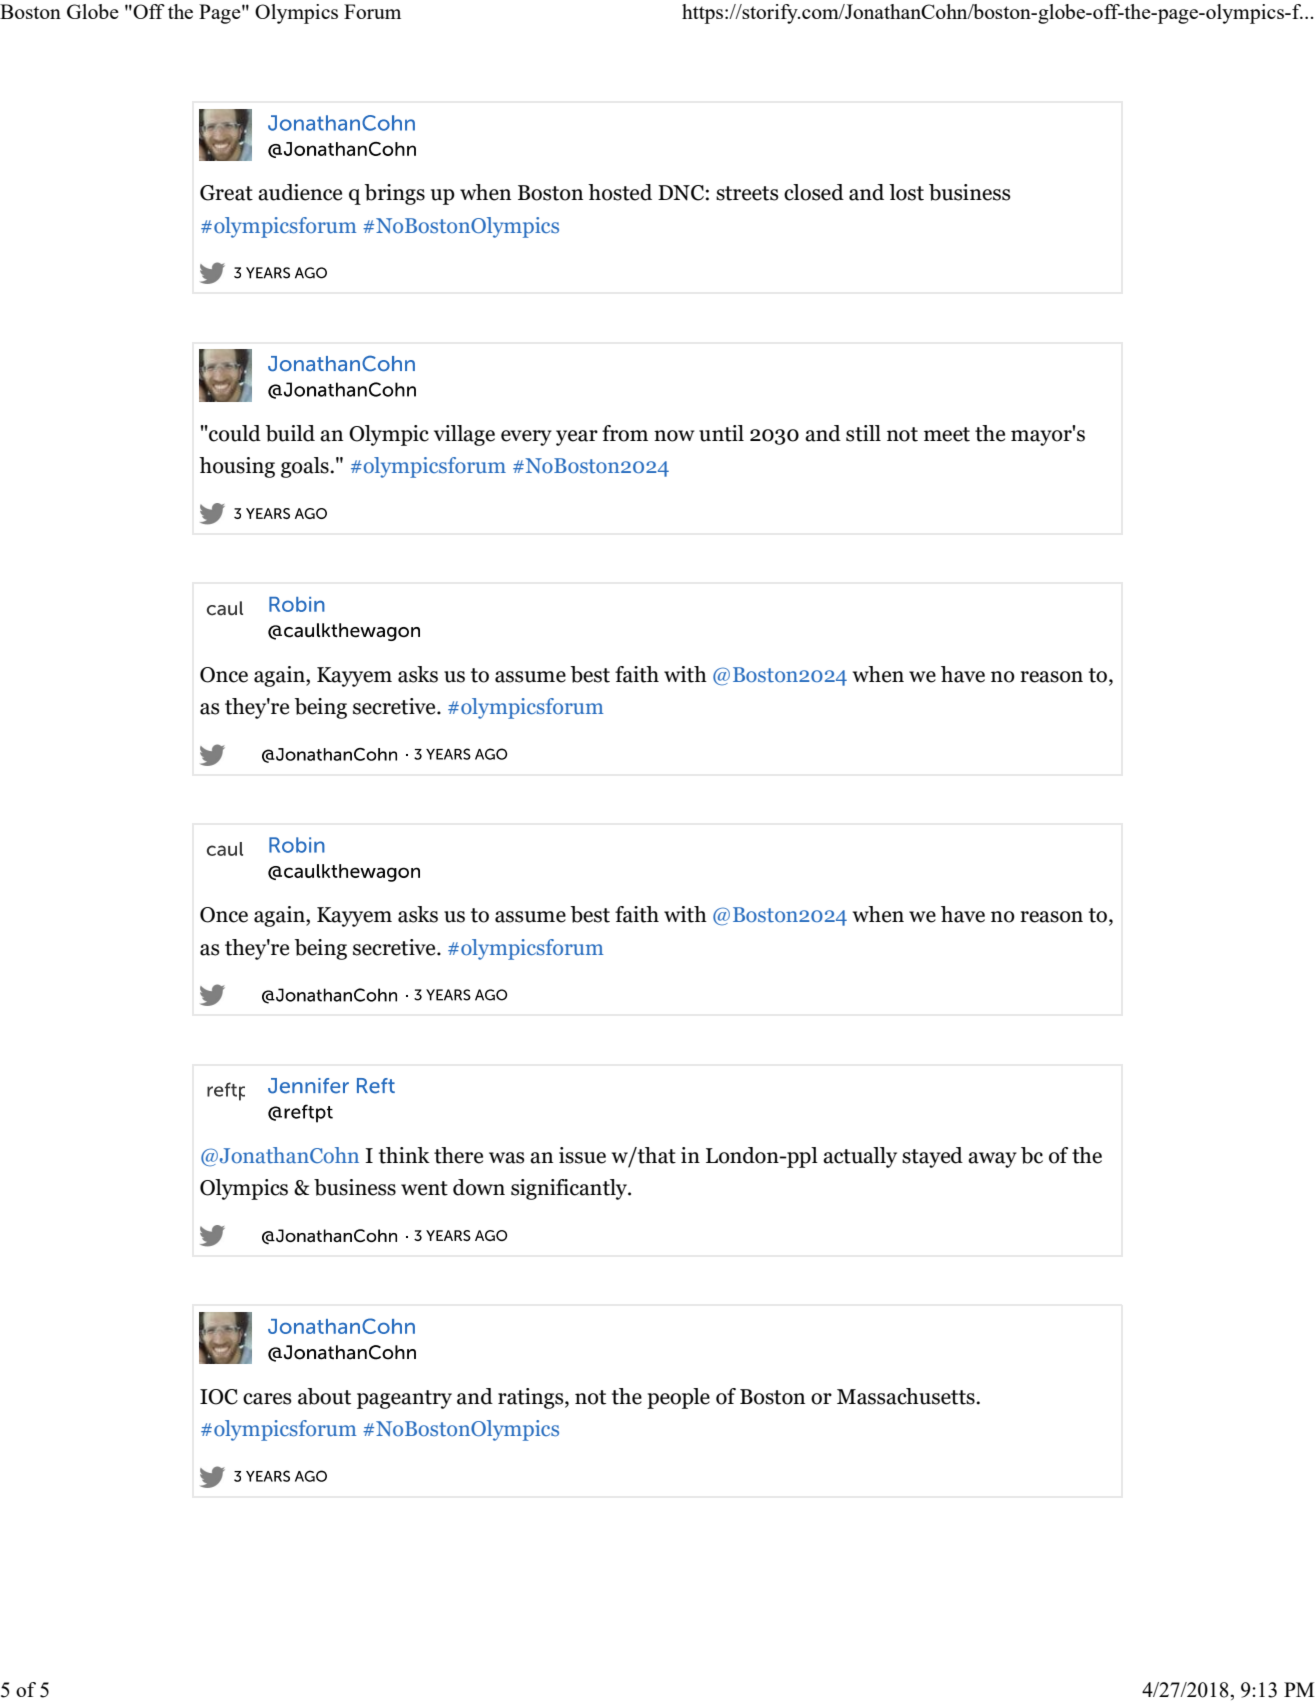  Describe the element at coordinates (300, 192) in the image. I see `audience` at that location.
